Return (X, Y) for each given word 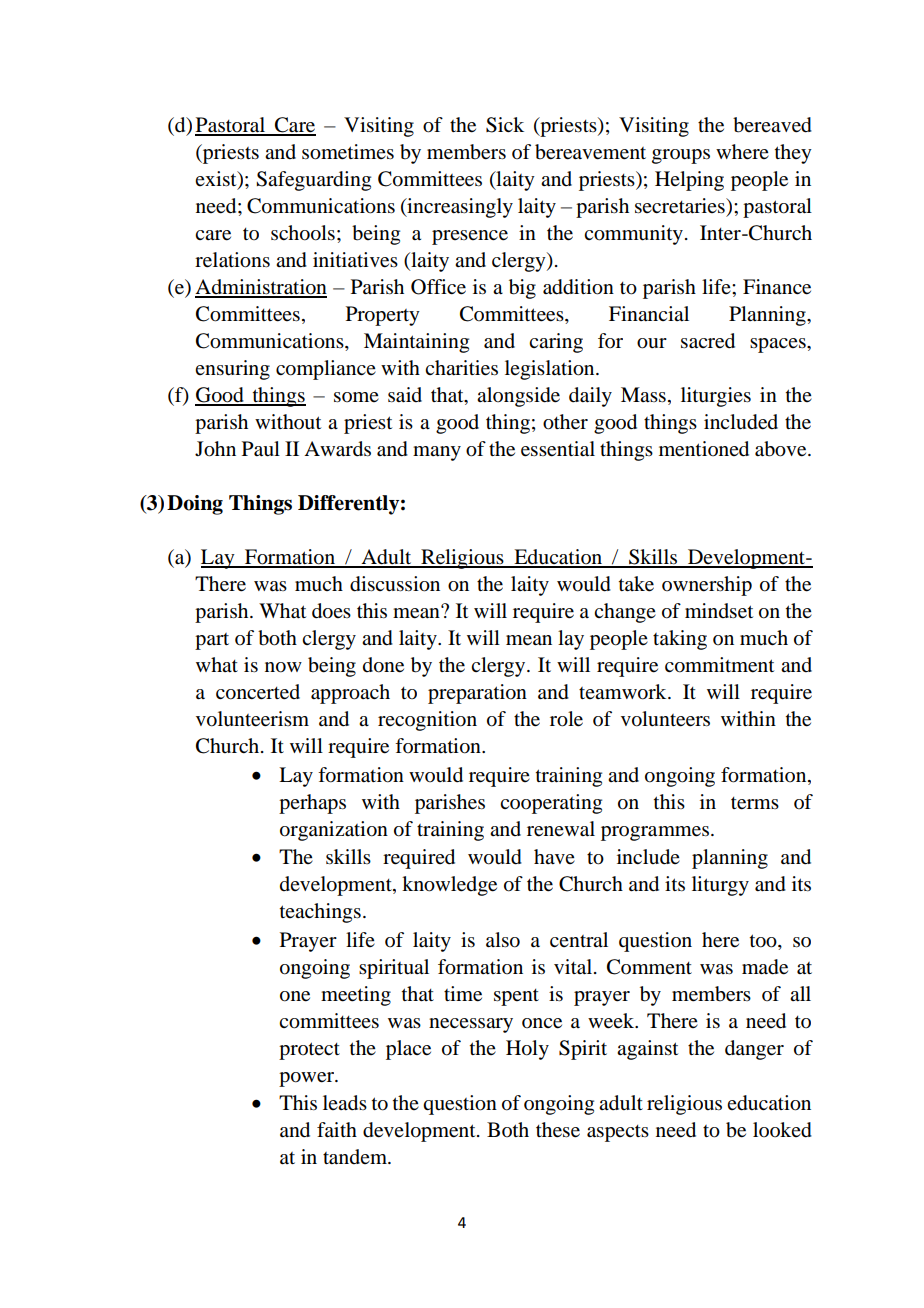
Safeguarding (313, 181)
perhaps (312, 804)
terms (755, 803)
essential (558, 449)
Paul (261, 449)
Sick (505, 125)
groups (681, 156)
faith (337, 1129)
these (558, 1130)
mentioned (704, 449)
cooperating (551, 804)
